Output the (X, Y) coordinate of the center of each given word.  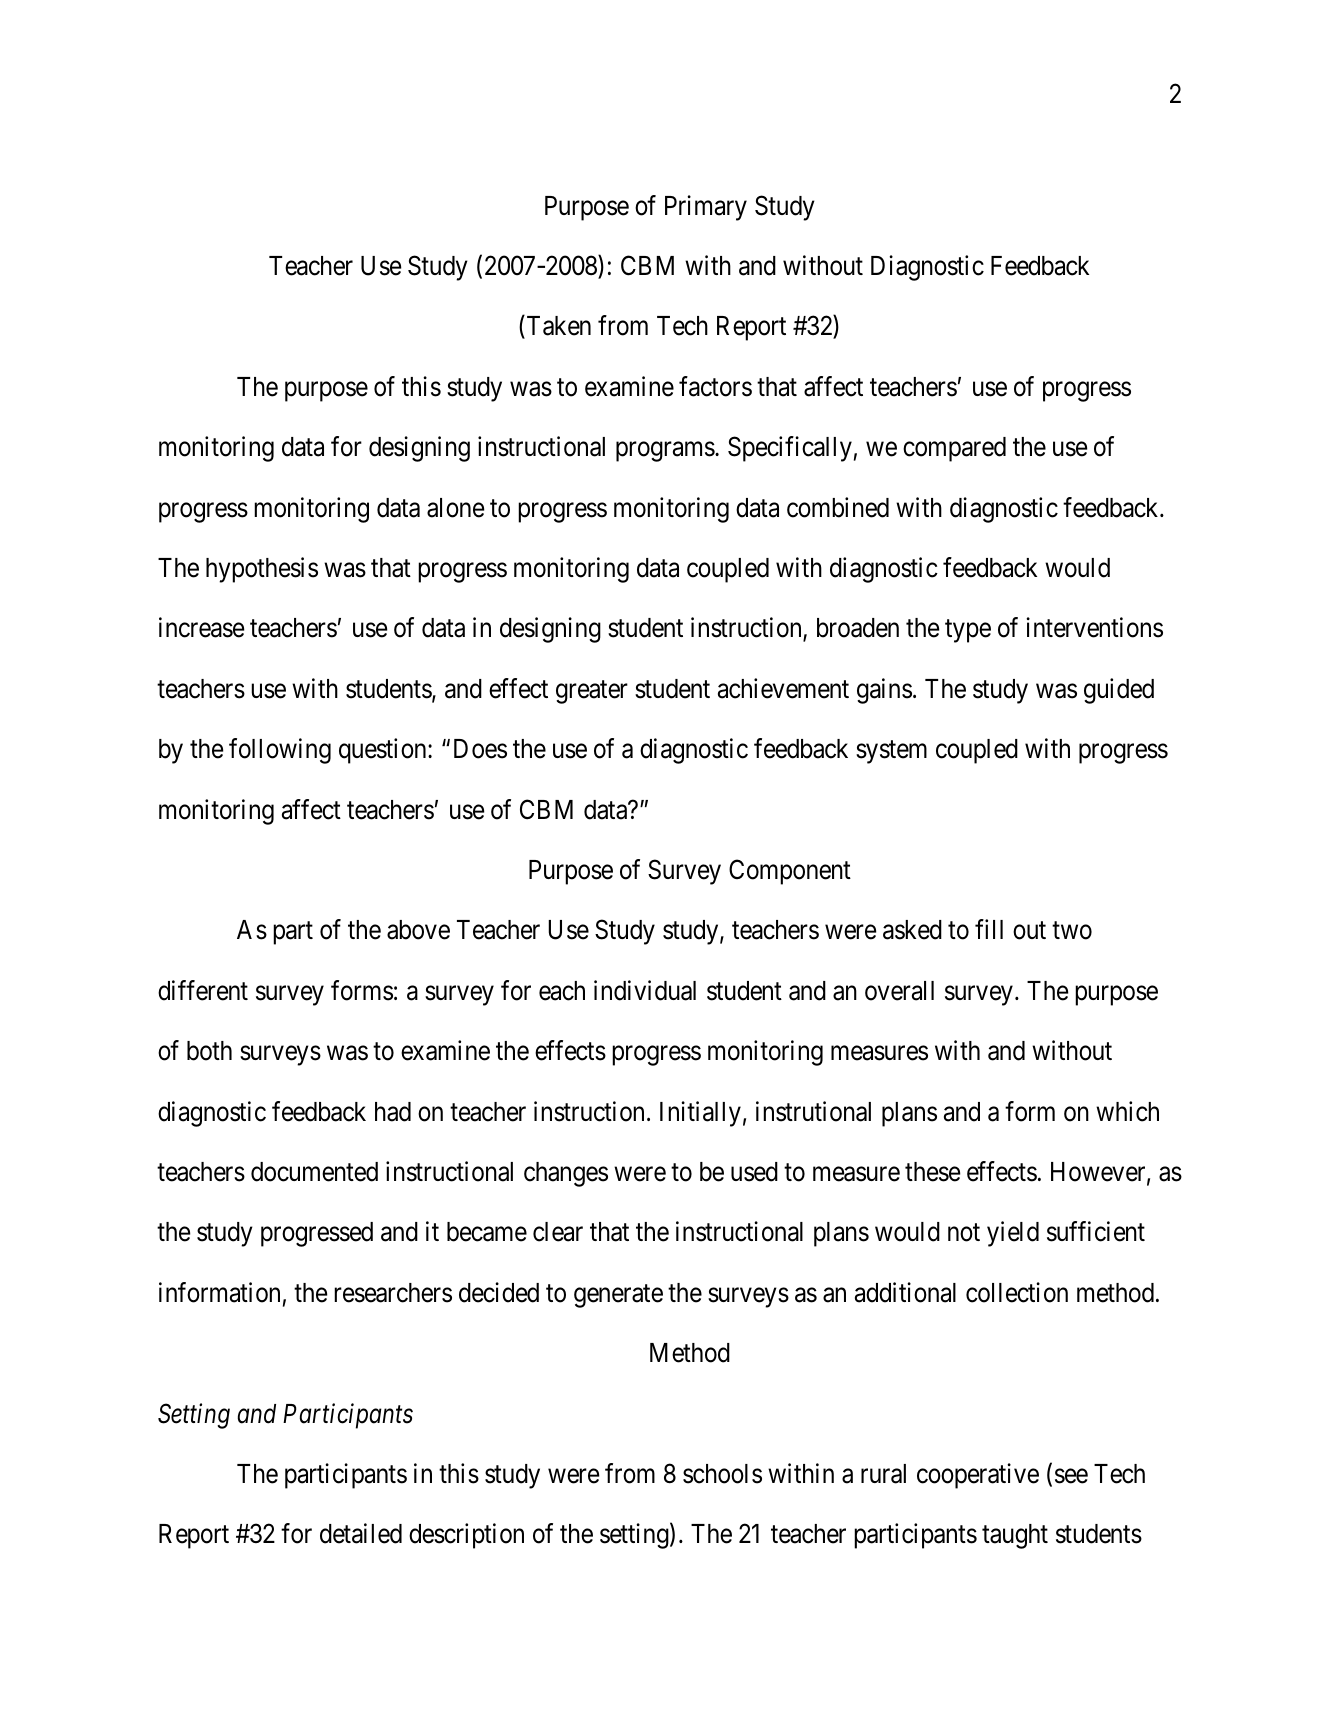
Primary (706, 208)
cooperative (978, 1476)
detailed (361, 1533)
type (968, 631)
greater (592, 692)
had (393, 1112)
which (1127, 1111)
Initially (700, 1114)
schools (722, 1474)
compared (954, 449)
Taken (557, 327)
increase (201, 628)
